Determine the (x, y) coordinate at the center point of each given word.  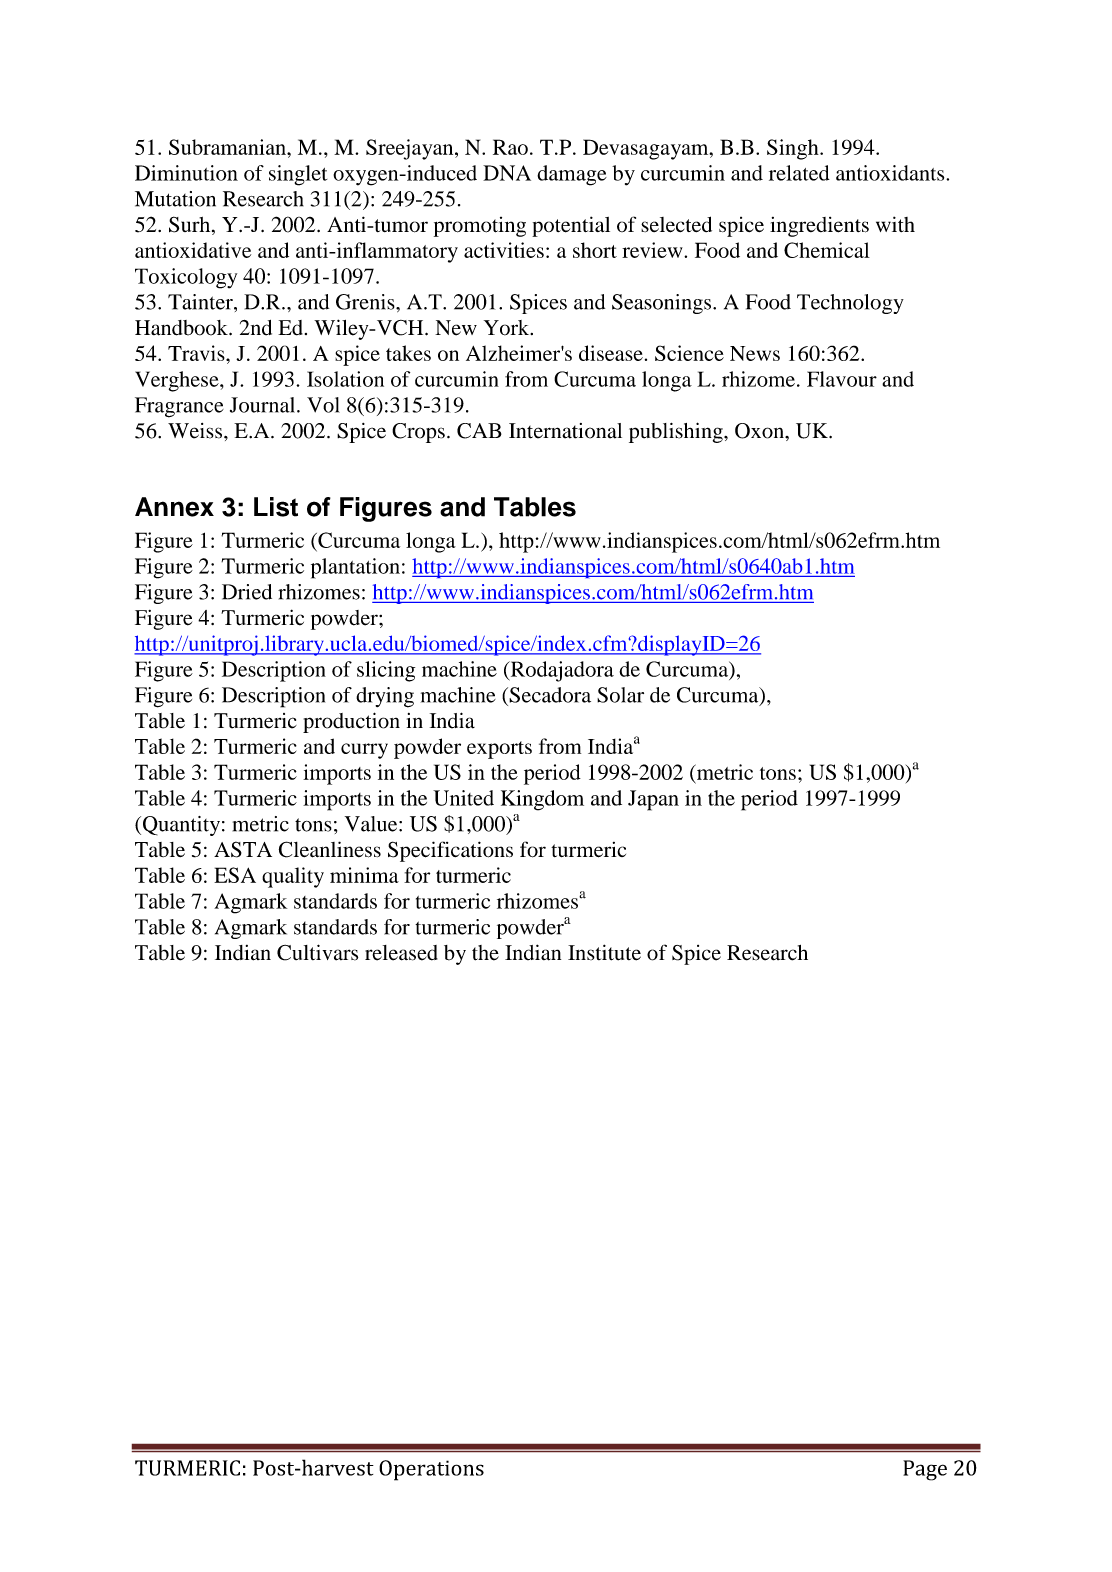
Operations (431, 1470)
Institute (604, 952)
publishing (677, 432)
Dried (247, 592)
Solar (620, 695)
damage (572, 175)
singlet (298, 175)
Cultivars (317, 952)
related (799, 173)
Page (925, 1470)
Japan (653, 800)
